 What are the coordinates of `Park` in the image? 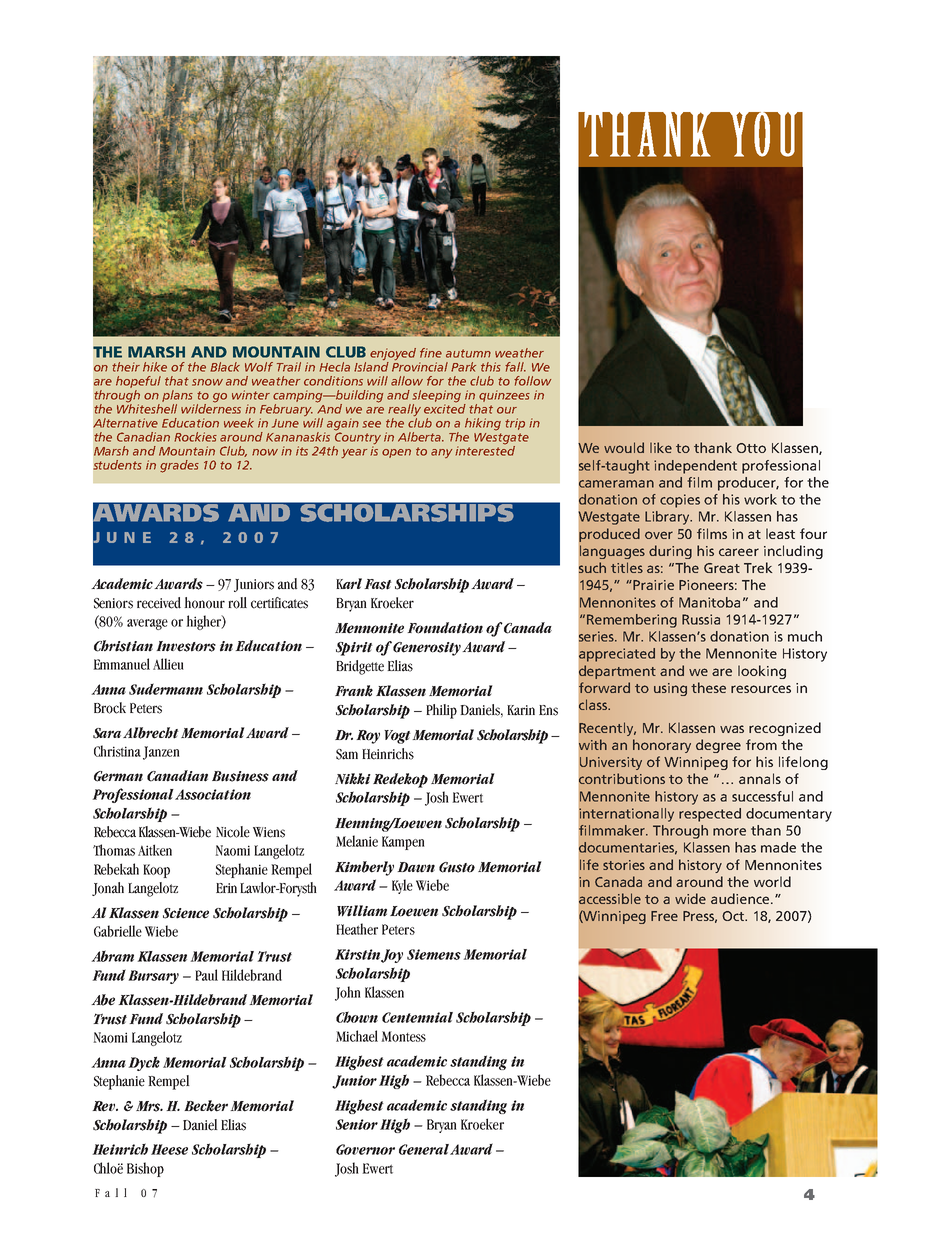 It's located at (463, 367).
